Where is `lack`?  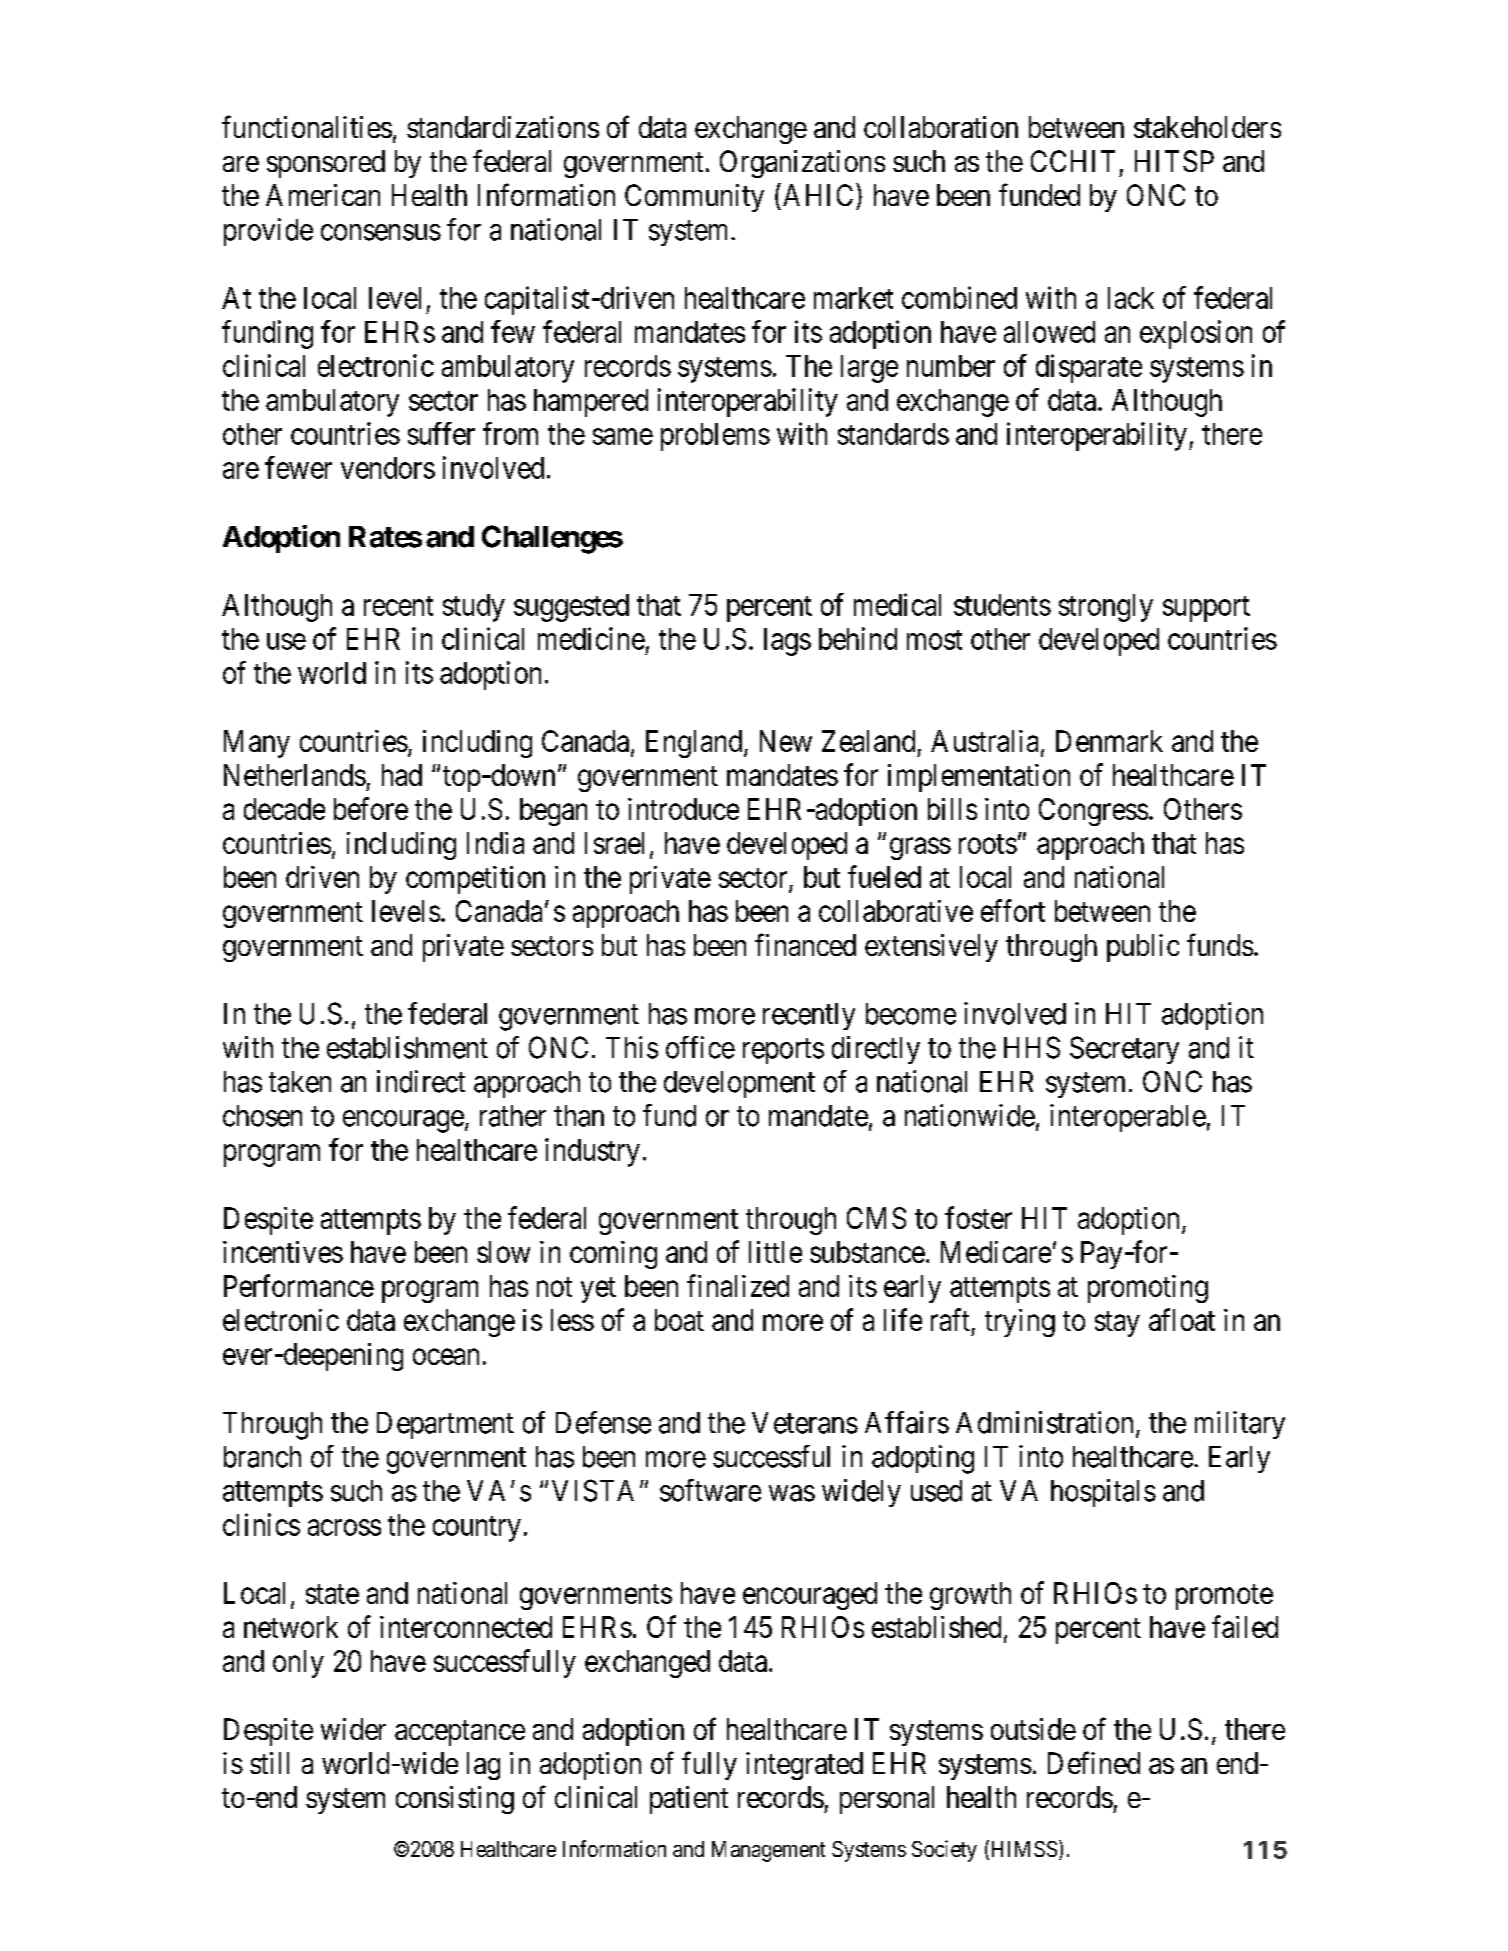 lack is located at coordinates (1131, 298).
